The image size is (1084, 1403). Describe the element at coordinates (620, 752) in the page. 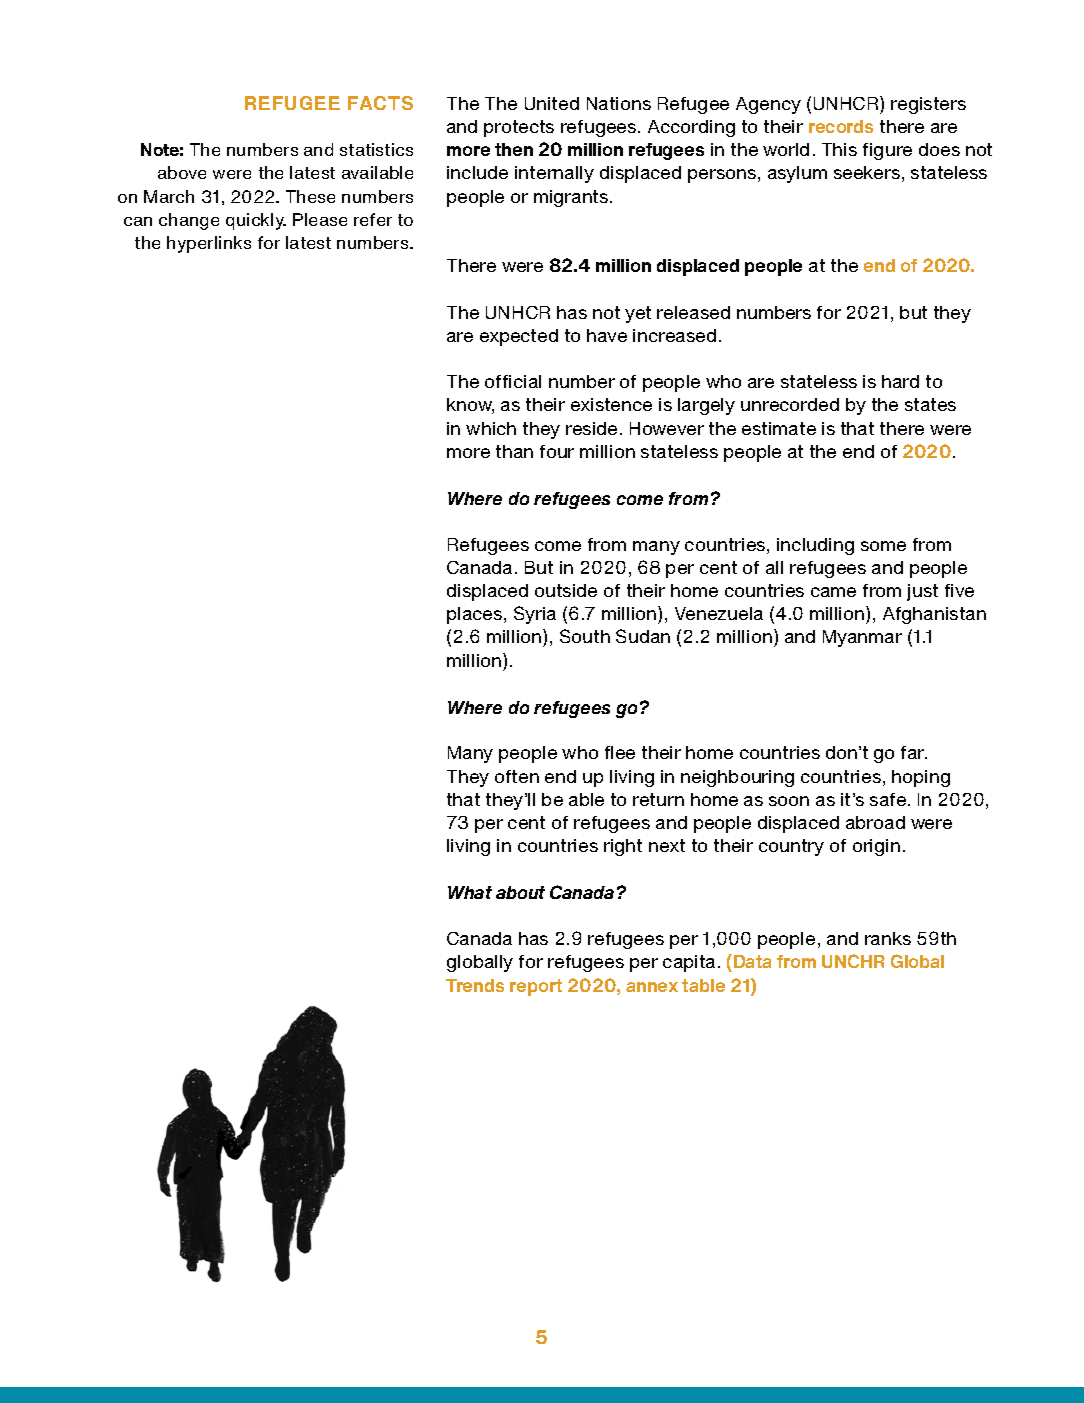

I see `flee` at that location.
